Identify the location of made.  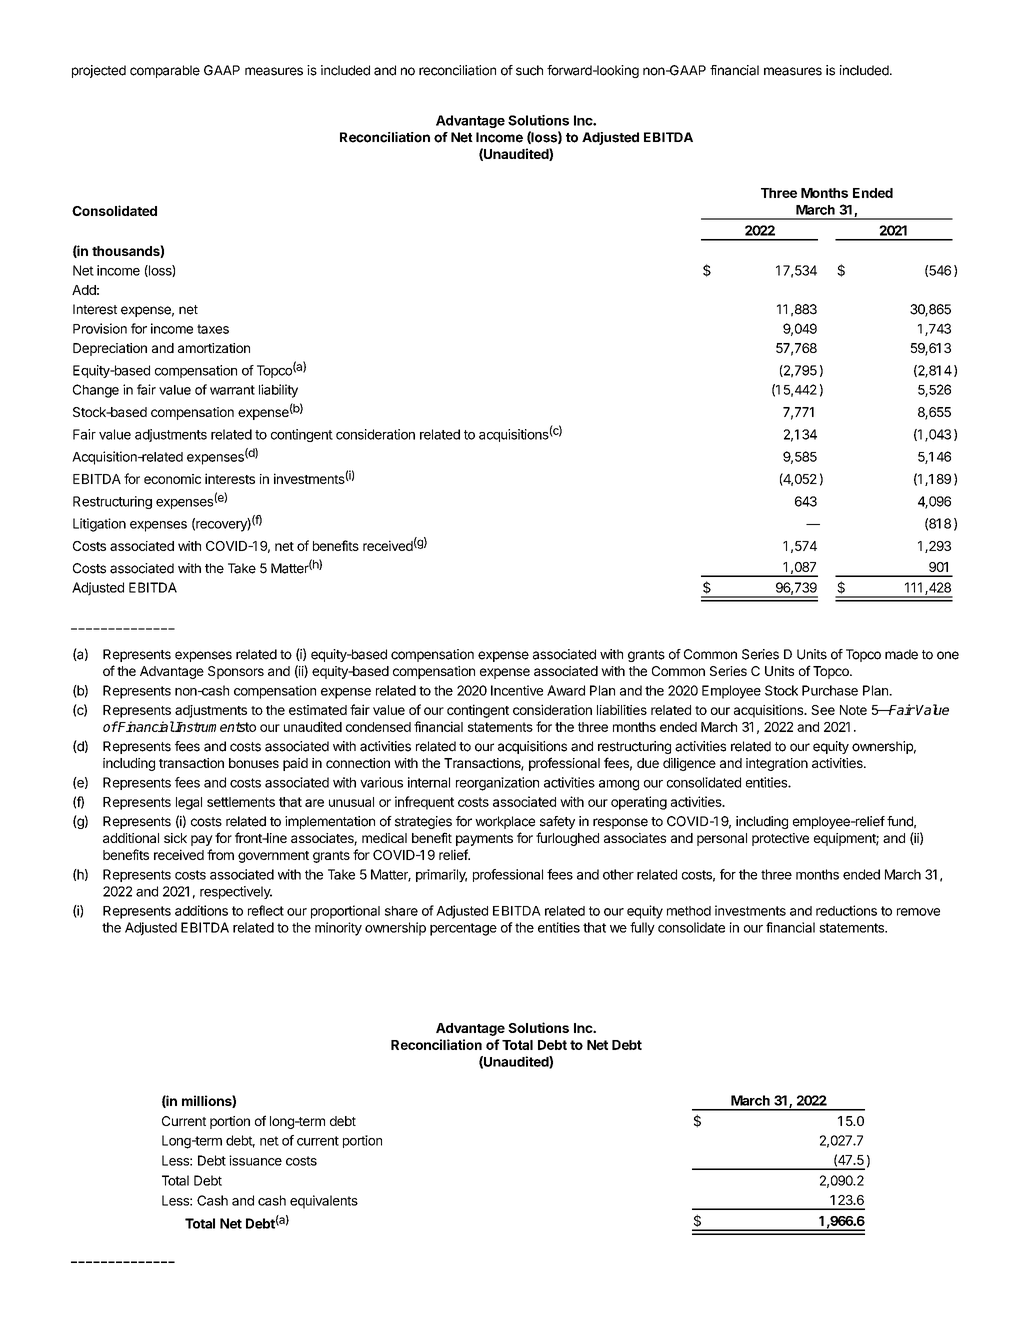
(901, 654).
